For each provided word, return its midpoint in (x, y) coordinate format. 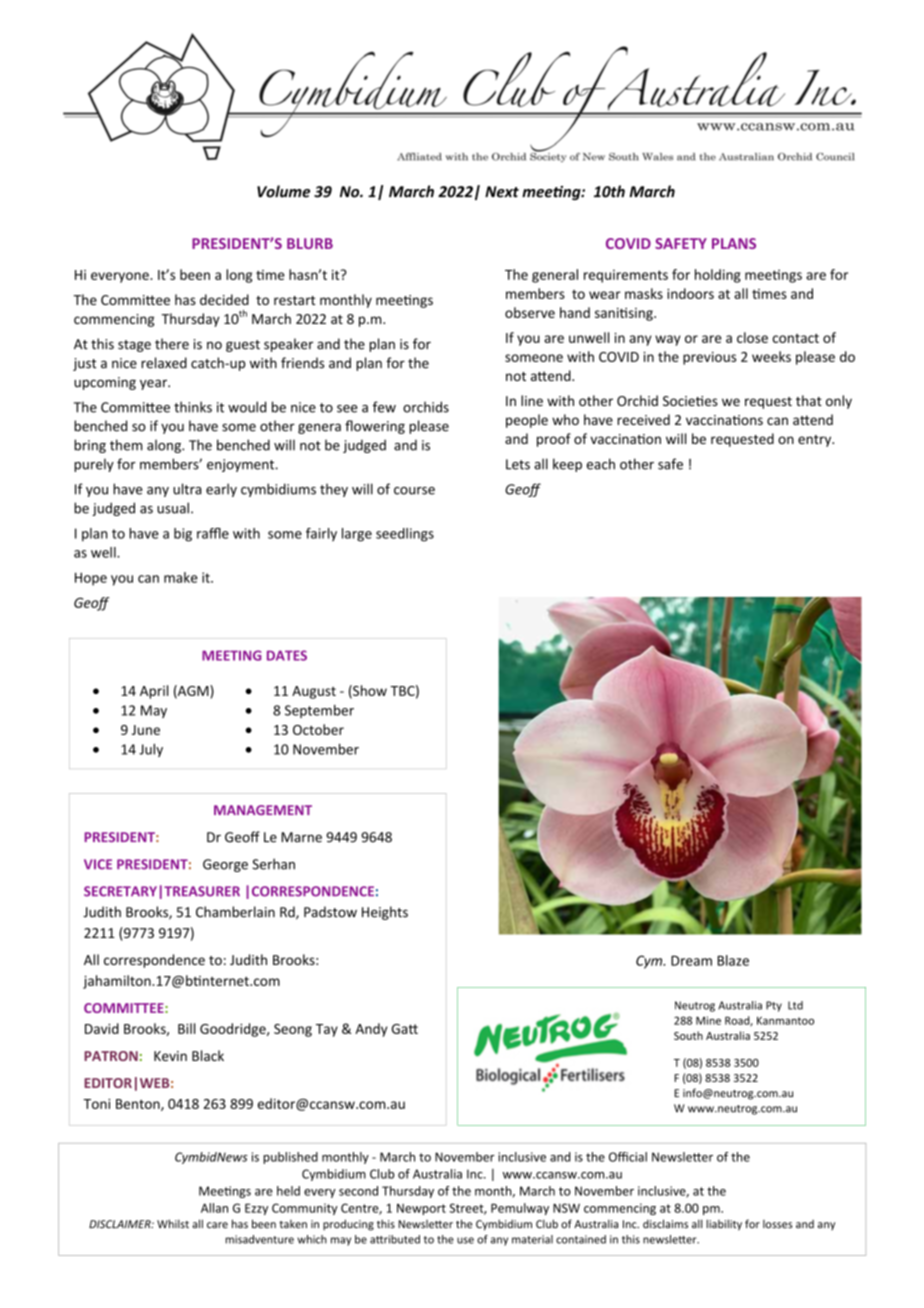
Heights (385, 913)
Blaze (733, 960)
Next (502, 192)
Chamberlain (235, 912)
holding (718, 276)
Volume (283, 191)
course (414, 491)
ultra (187, 489)
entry (816, 441)
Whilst (173, 1224)
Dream (691, 960)
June (146, 730)
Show (369, 691)
